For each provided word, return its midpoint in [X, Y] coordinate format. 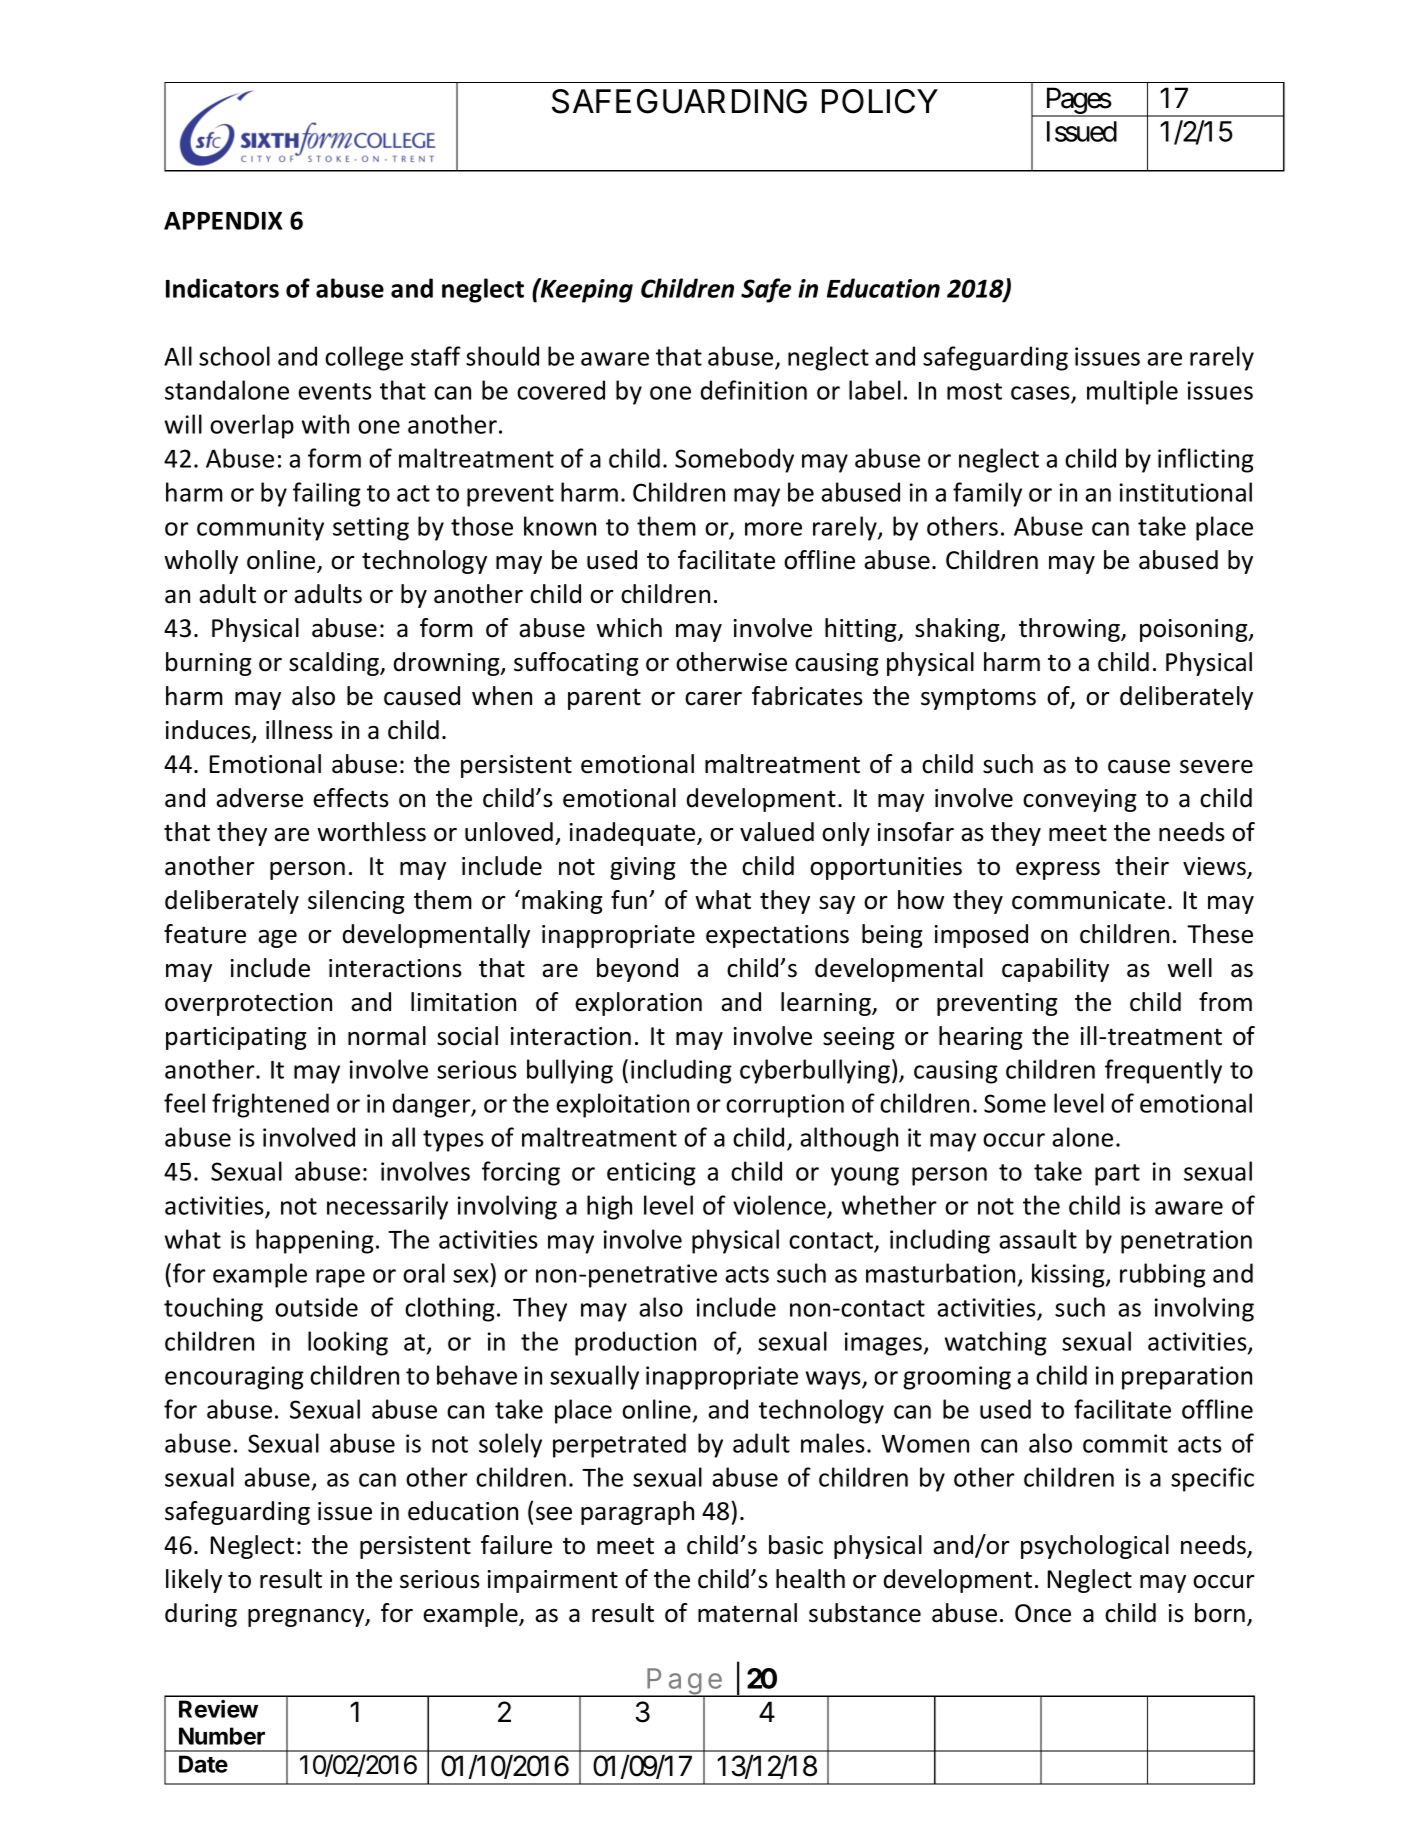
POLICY [880, 101]
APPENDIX [223, 221]
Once [1043, 1613]
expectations [777, 936]
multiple [1132, 392]
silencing [356, 902]
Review [218, 1709]
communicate [1088, 900]
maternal [747, 1613]
